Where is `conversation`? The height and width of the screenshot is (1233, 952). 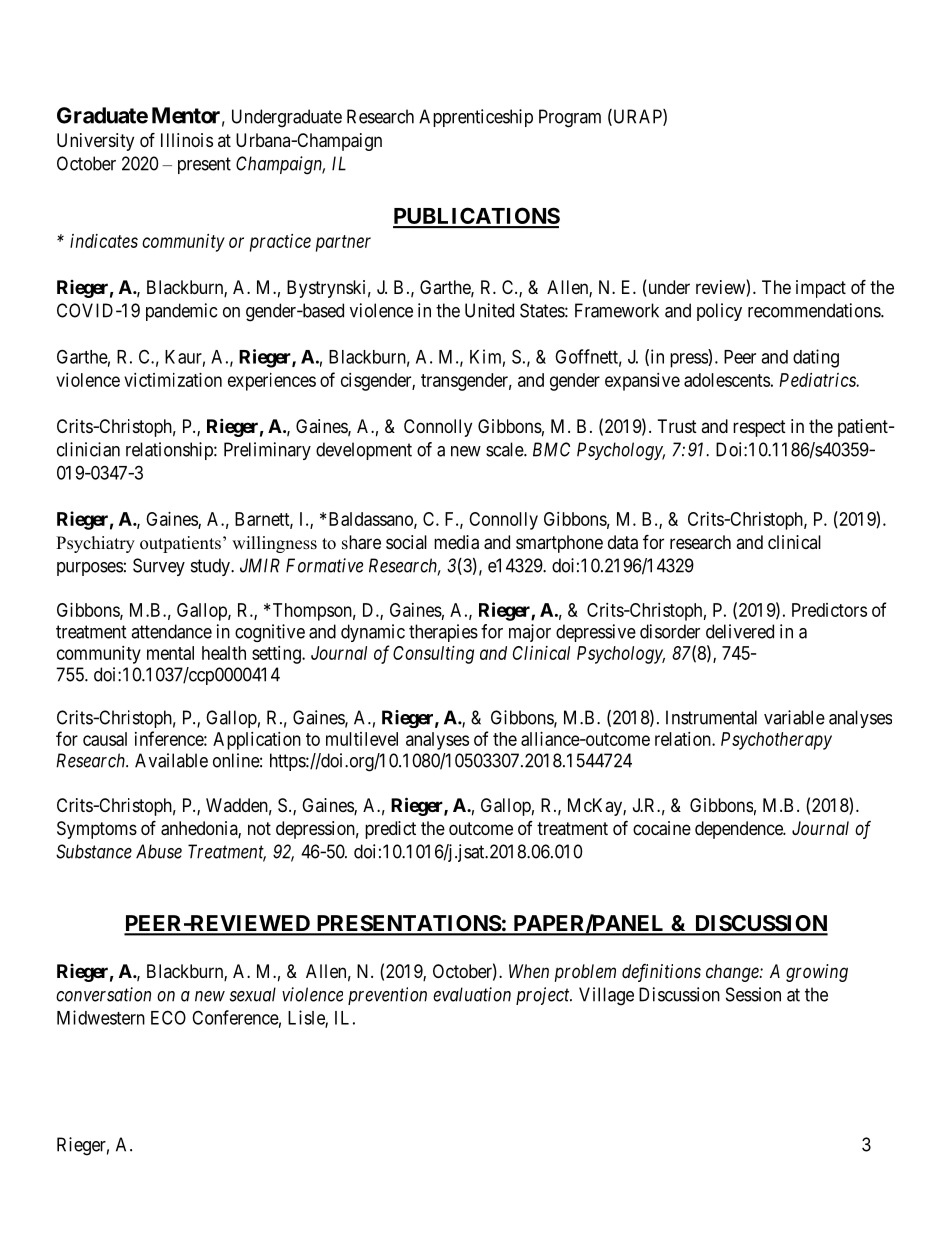
conversation is located at coordinates (103, 994).
